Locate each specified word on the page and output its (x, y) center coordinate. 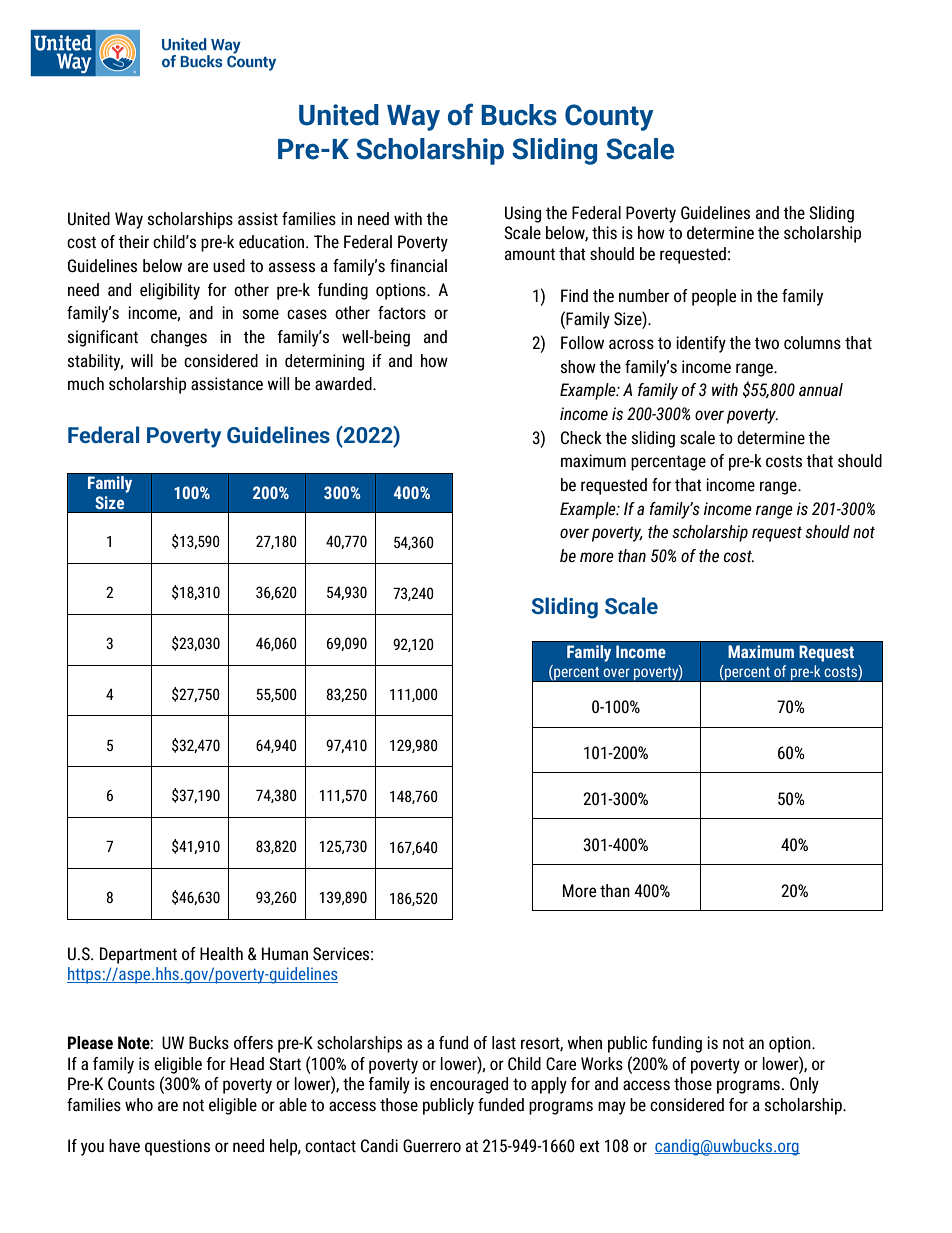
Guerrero (432, 1146)
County (609, 117)
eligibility (170, 291)
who (139, 1104)
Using (523, 214)
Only (804, 1085)
